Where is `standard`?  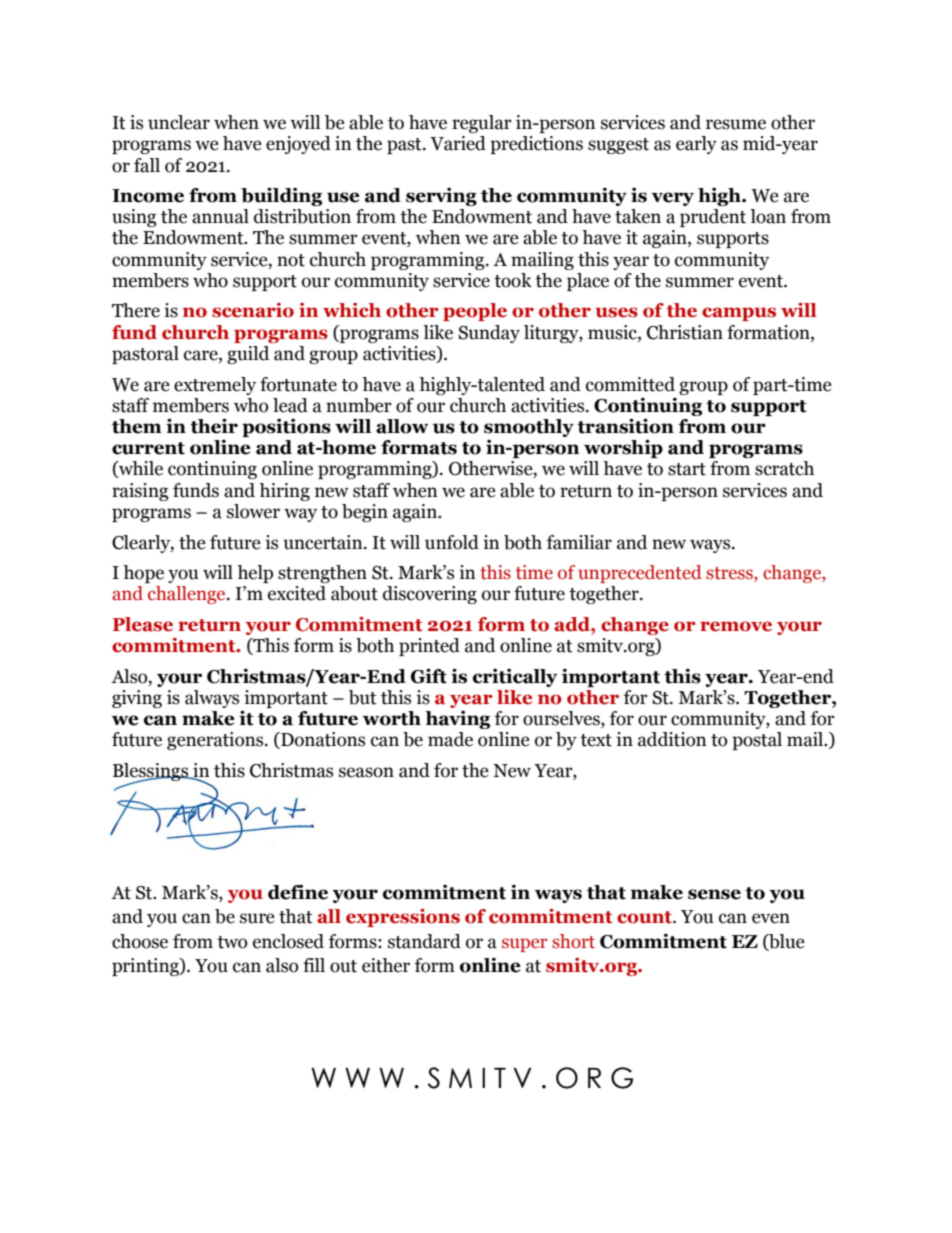
standard is located at coordinates (424, 941).
